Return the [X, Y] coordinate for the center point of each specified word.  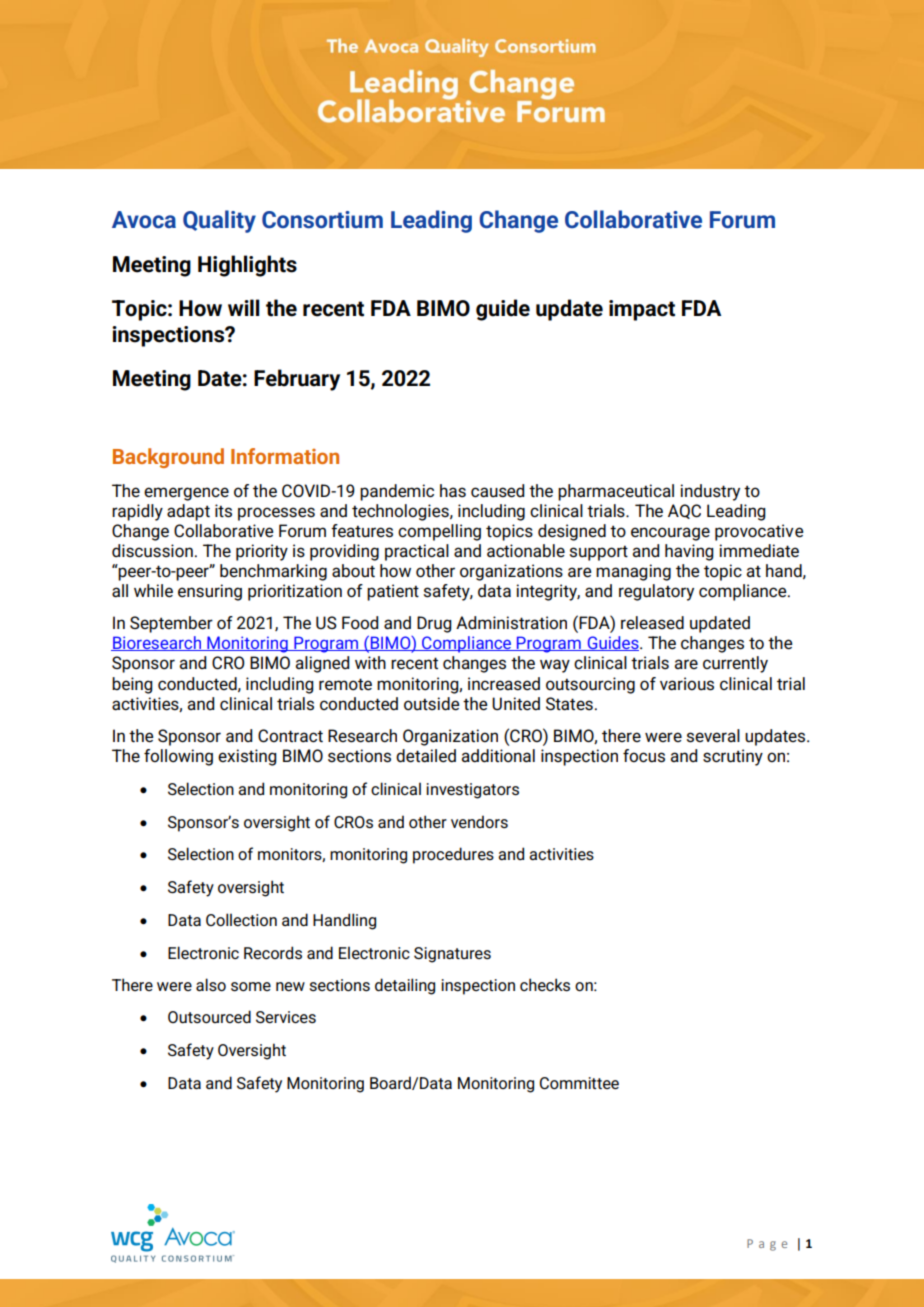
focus [644, 756]
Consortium [322, 220]
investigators [472, 791]
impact [642, 310]
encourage [670, 534]
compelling [439, 532]
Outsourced [209, 1016]
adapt [188, 512]
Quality [219, 221]
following [178, 757]
